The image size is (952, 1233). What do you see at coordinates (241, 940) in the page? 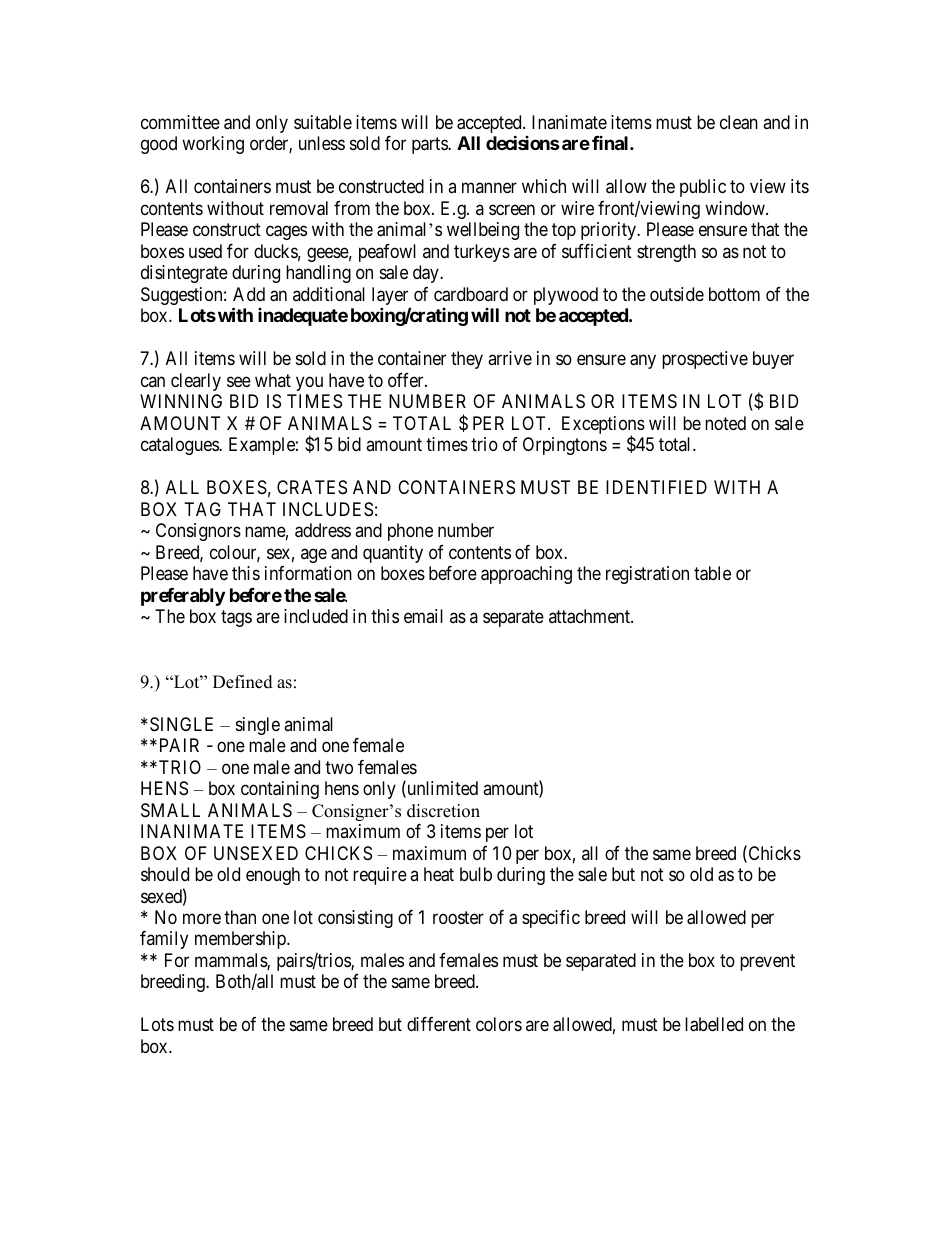
I see `membership` at bounding box center [241, 940].
